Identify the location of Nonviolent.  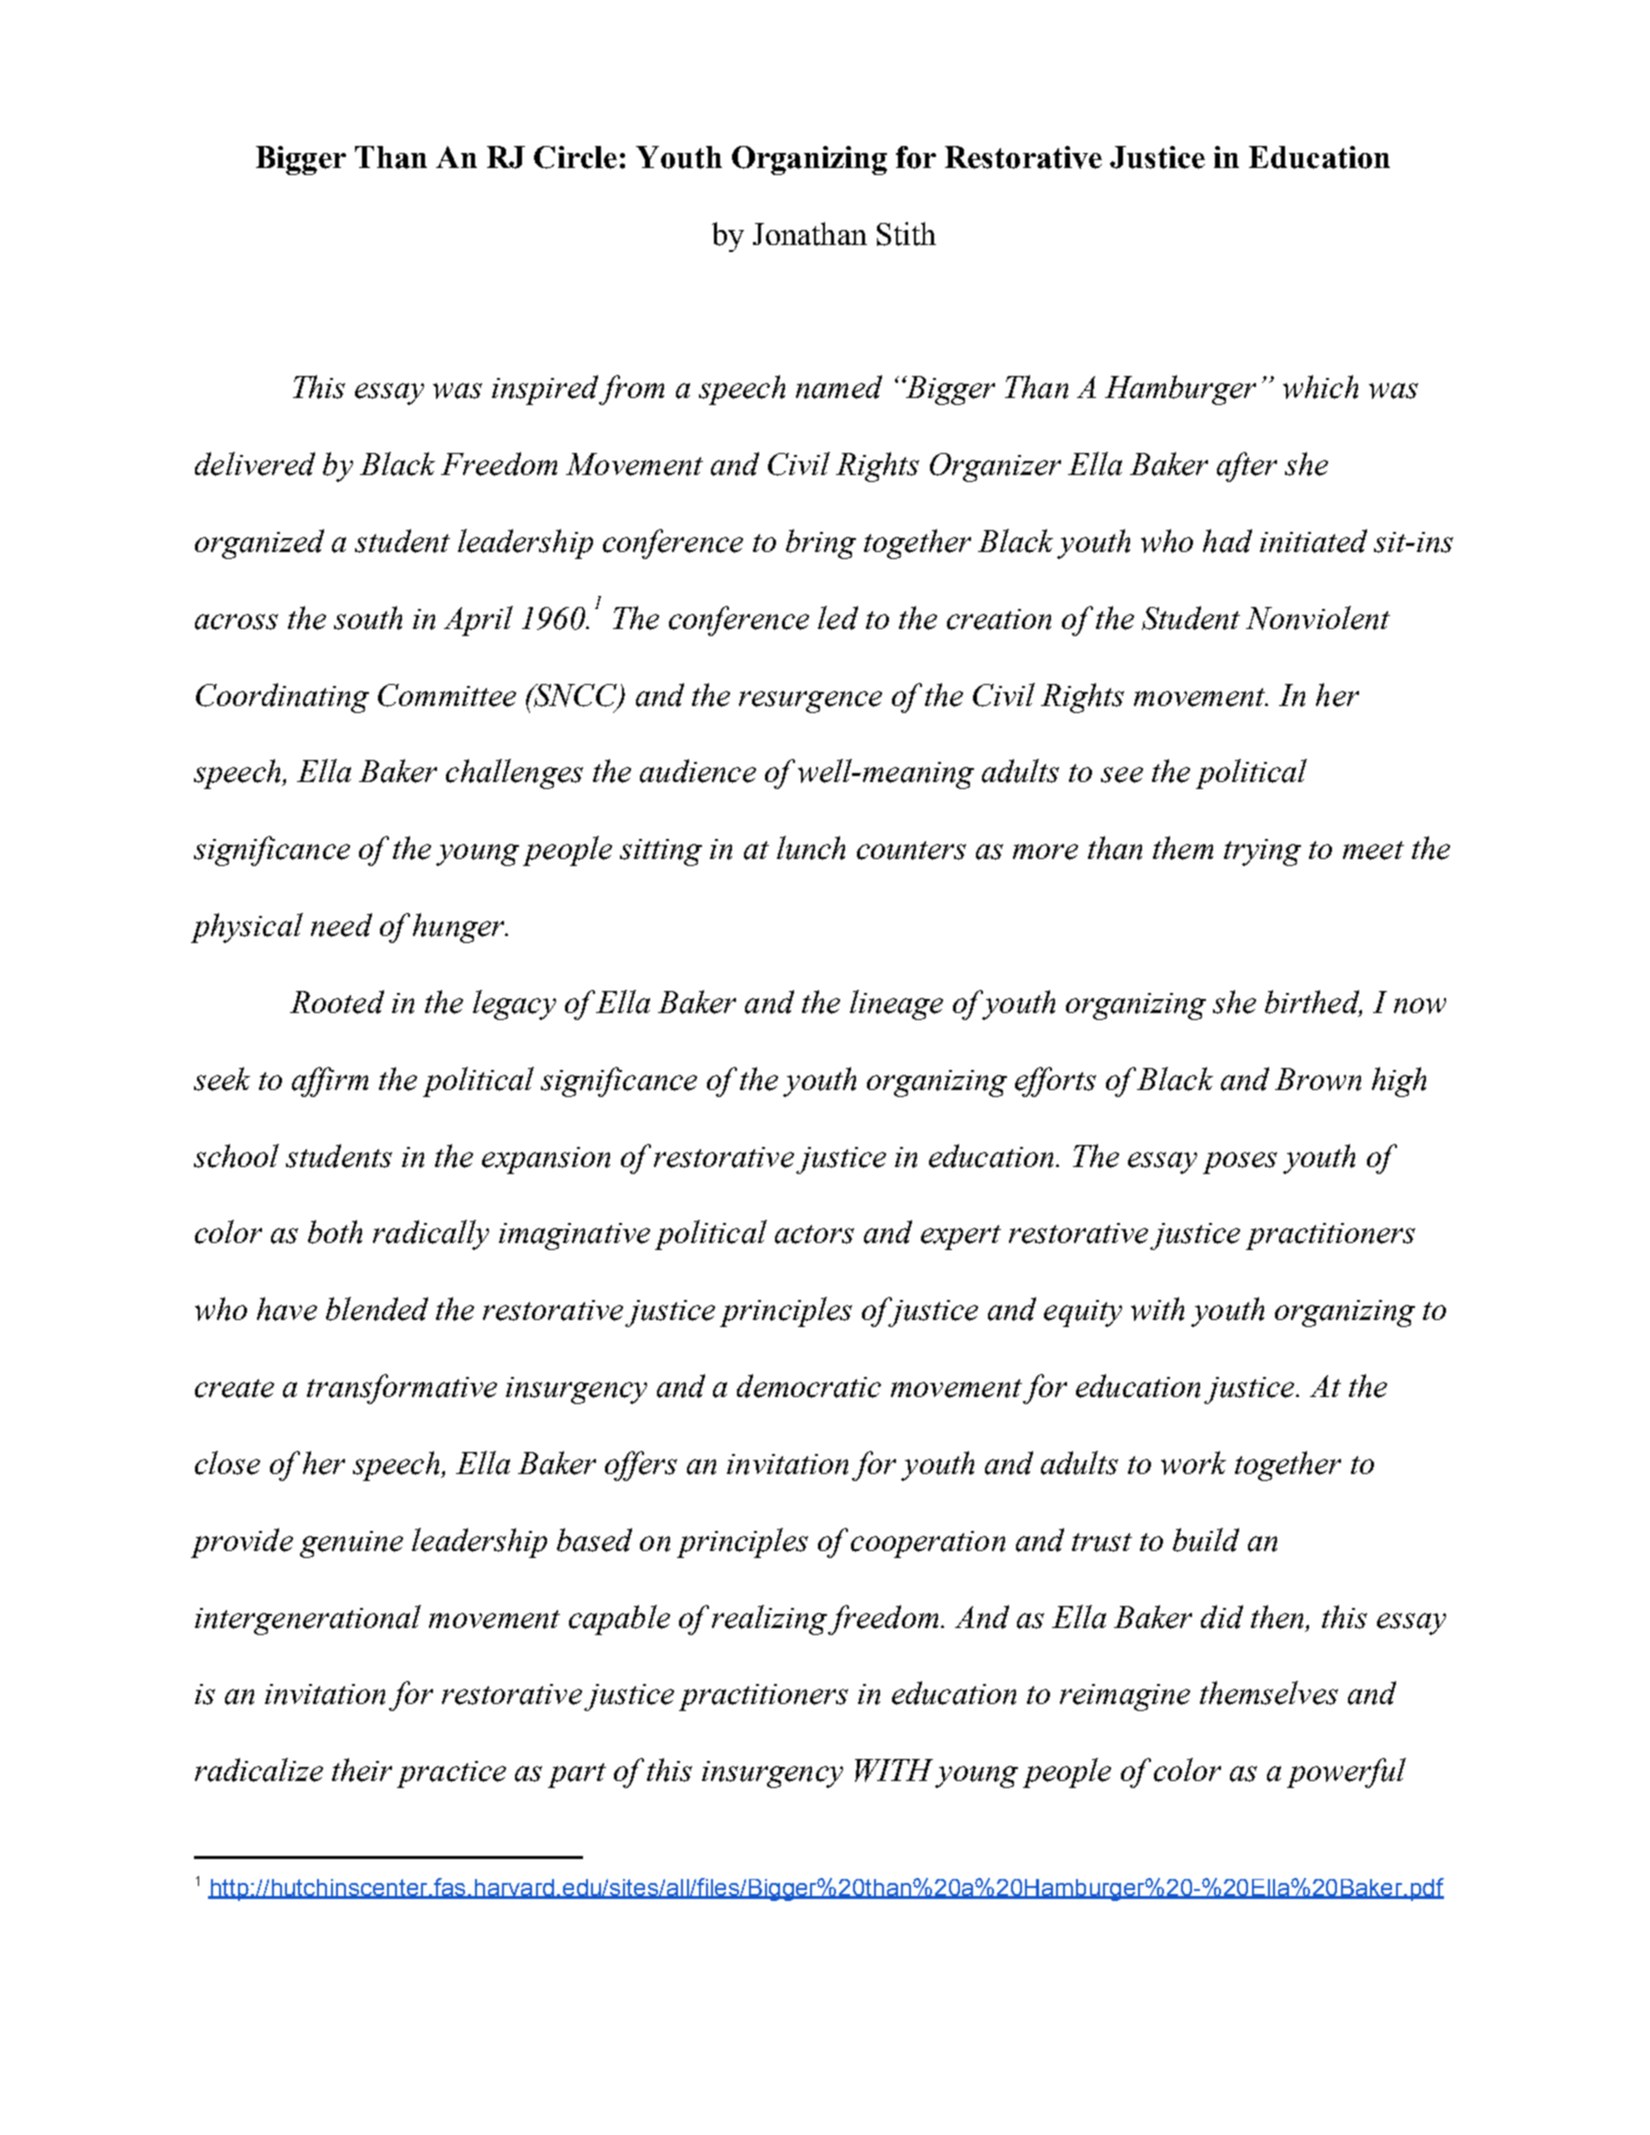
(1318, 618).
